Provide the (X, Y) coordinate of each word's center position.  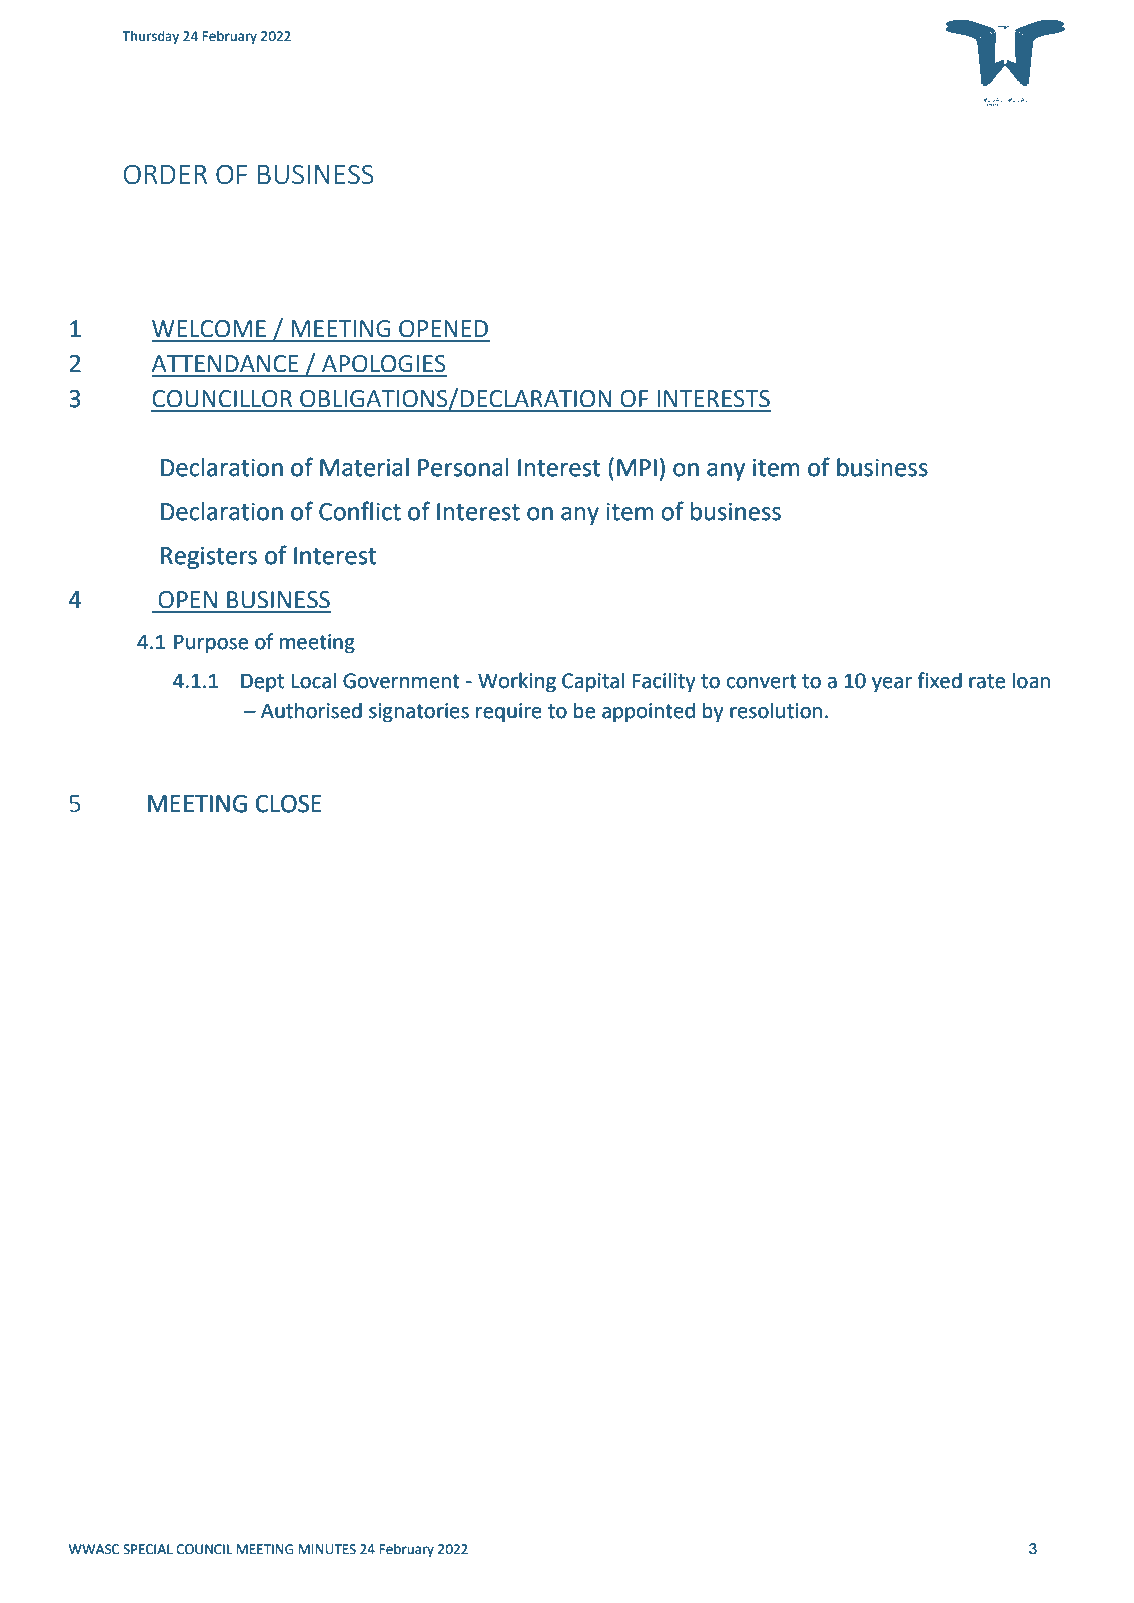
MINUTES (327, 1549)
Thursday (150, 37)
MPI (637, 467)
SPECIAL (148, 1549)
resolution (776, 710)
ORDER (165, 174)
